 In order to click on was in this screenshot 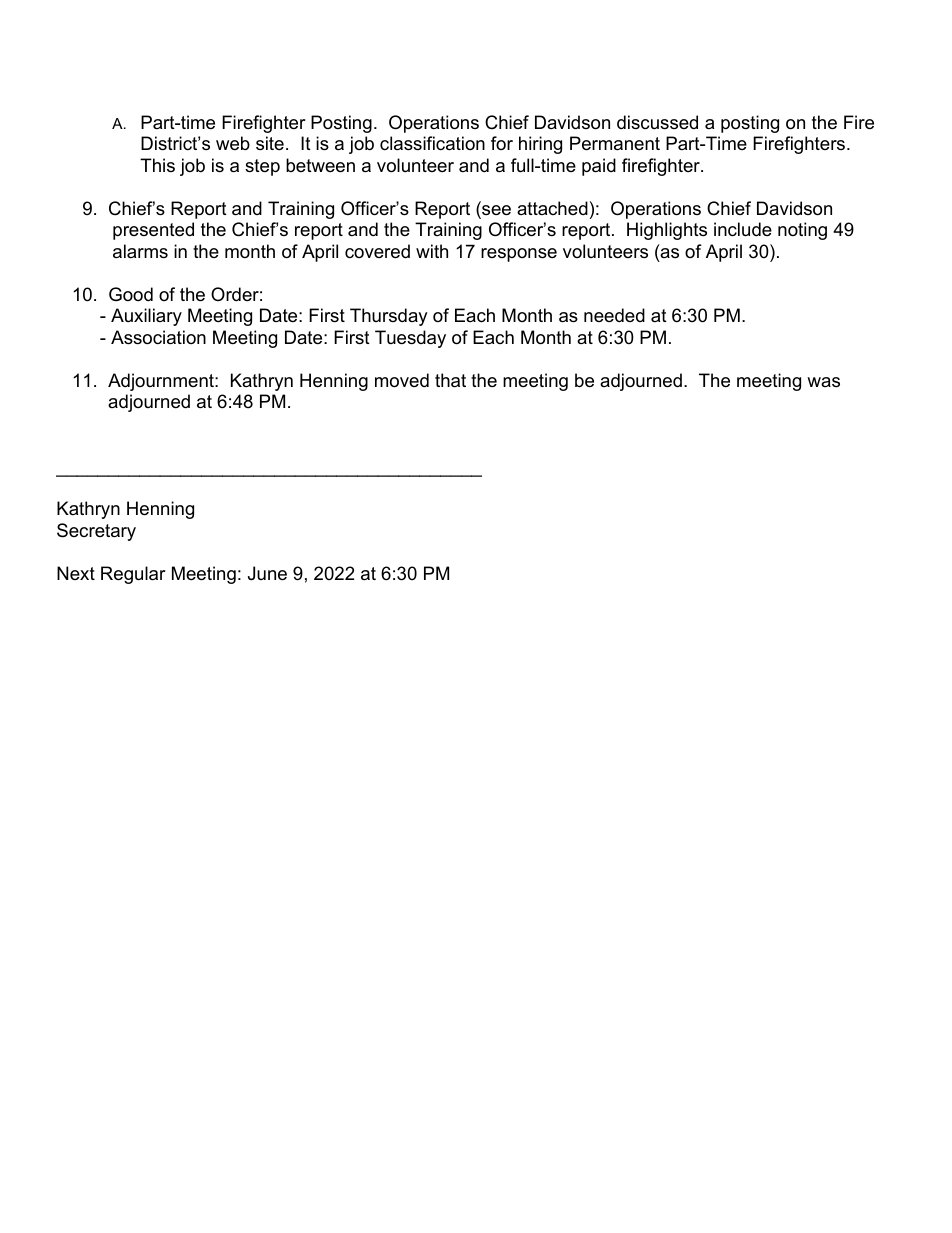, I will do `click(823, 382)`.
